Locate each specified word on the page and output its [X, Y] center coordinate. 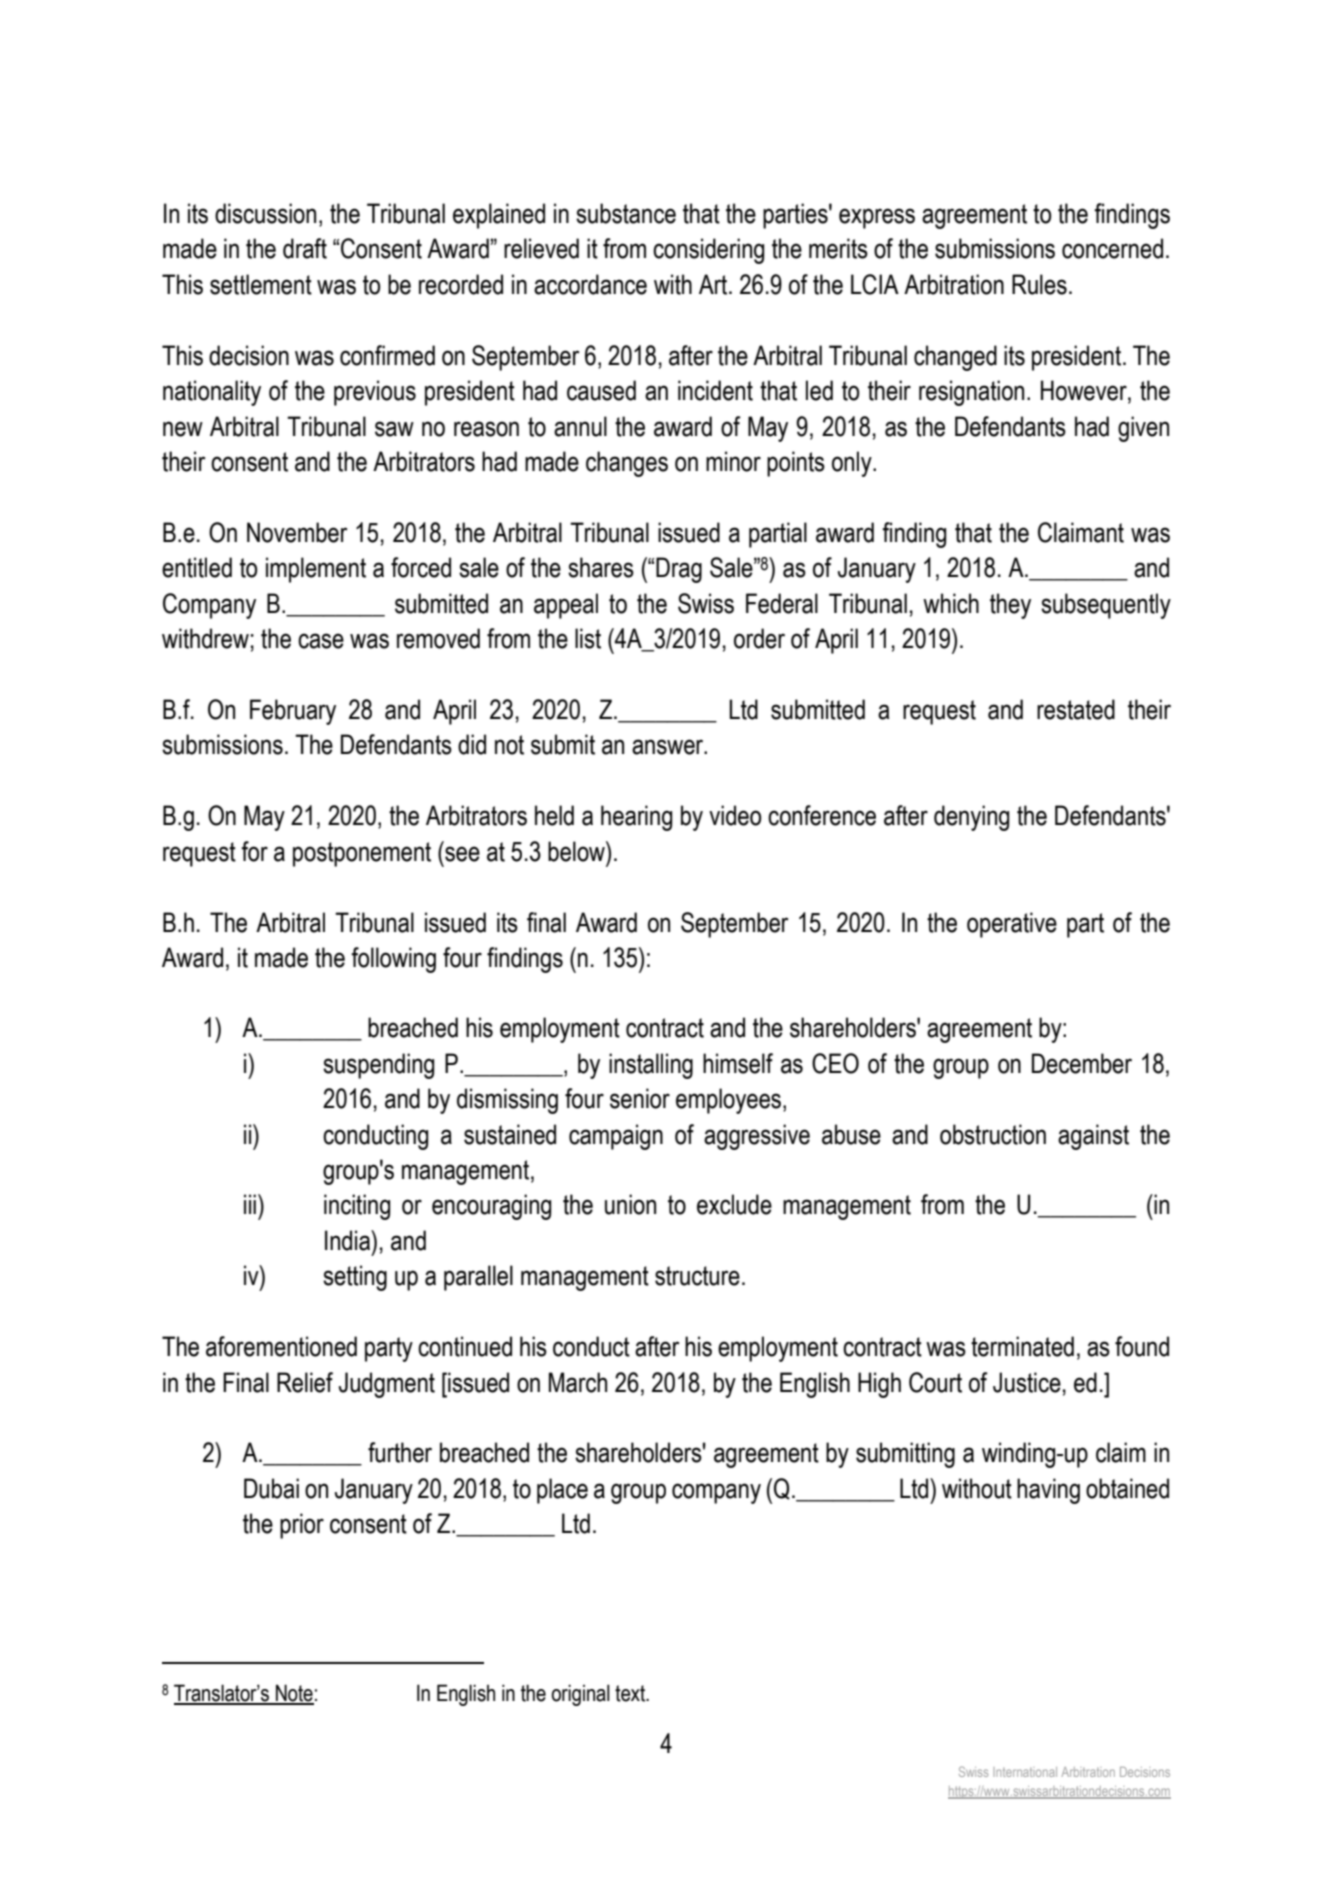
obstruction [993, 1134]
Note [294, 1694]
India [348, 1240]
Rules [1039, 284]
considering [708, 251]
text [631, 1693]
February [293, 712]
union [630, 1204]
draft [305, 248]
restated [1076, 709]
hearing [636, 818]
